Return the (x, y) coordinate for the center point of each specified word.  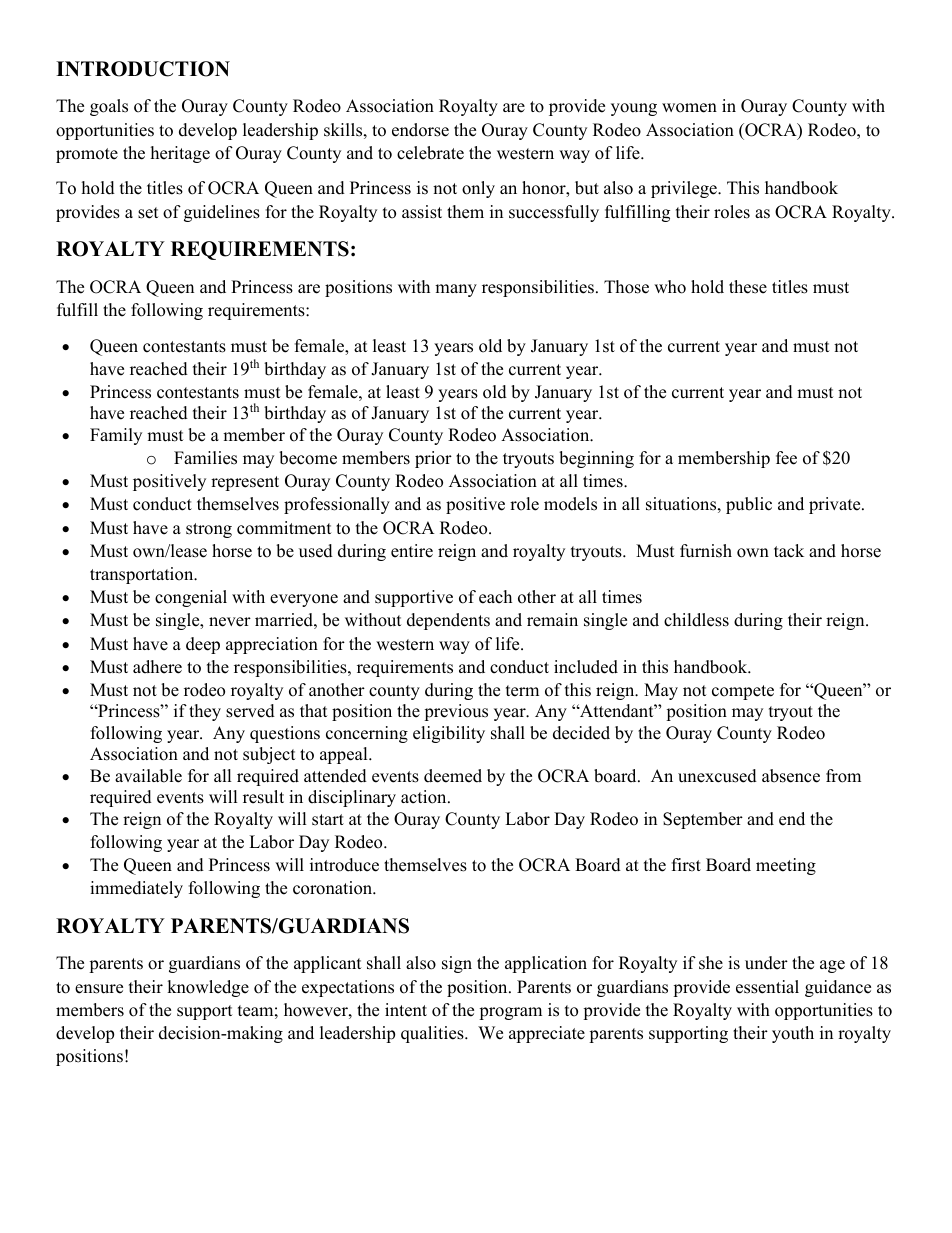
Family (116, 436)
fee (786, 458)
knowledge (208, 988)
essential (767, 987)
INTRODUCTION (143, 69)
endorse (420, 130)
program (510, 1013)
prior (433, 459)
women (689, 108)
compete (743, 692)
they (205, 712)
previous (456, 712)
